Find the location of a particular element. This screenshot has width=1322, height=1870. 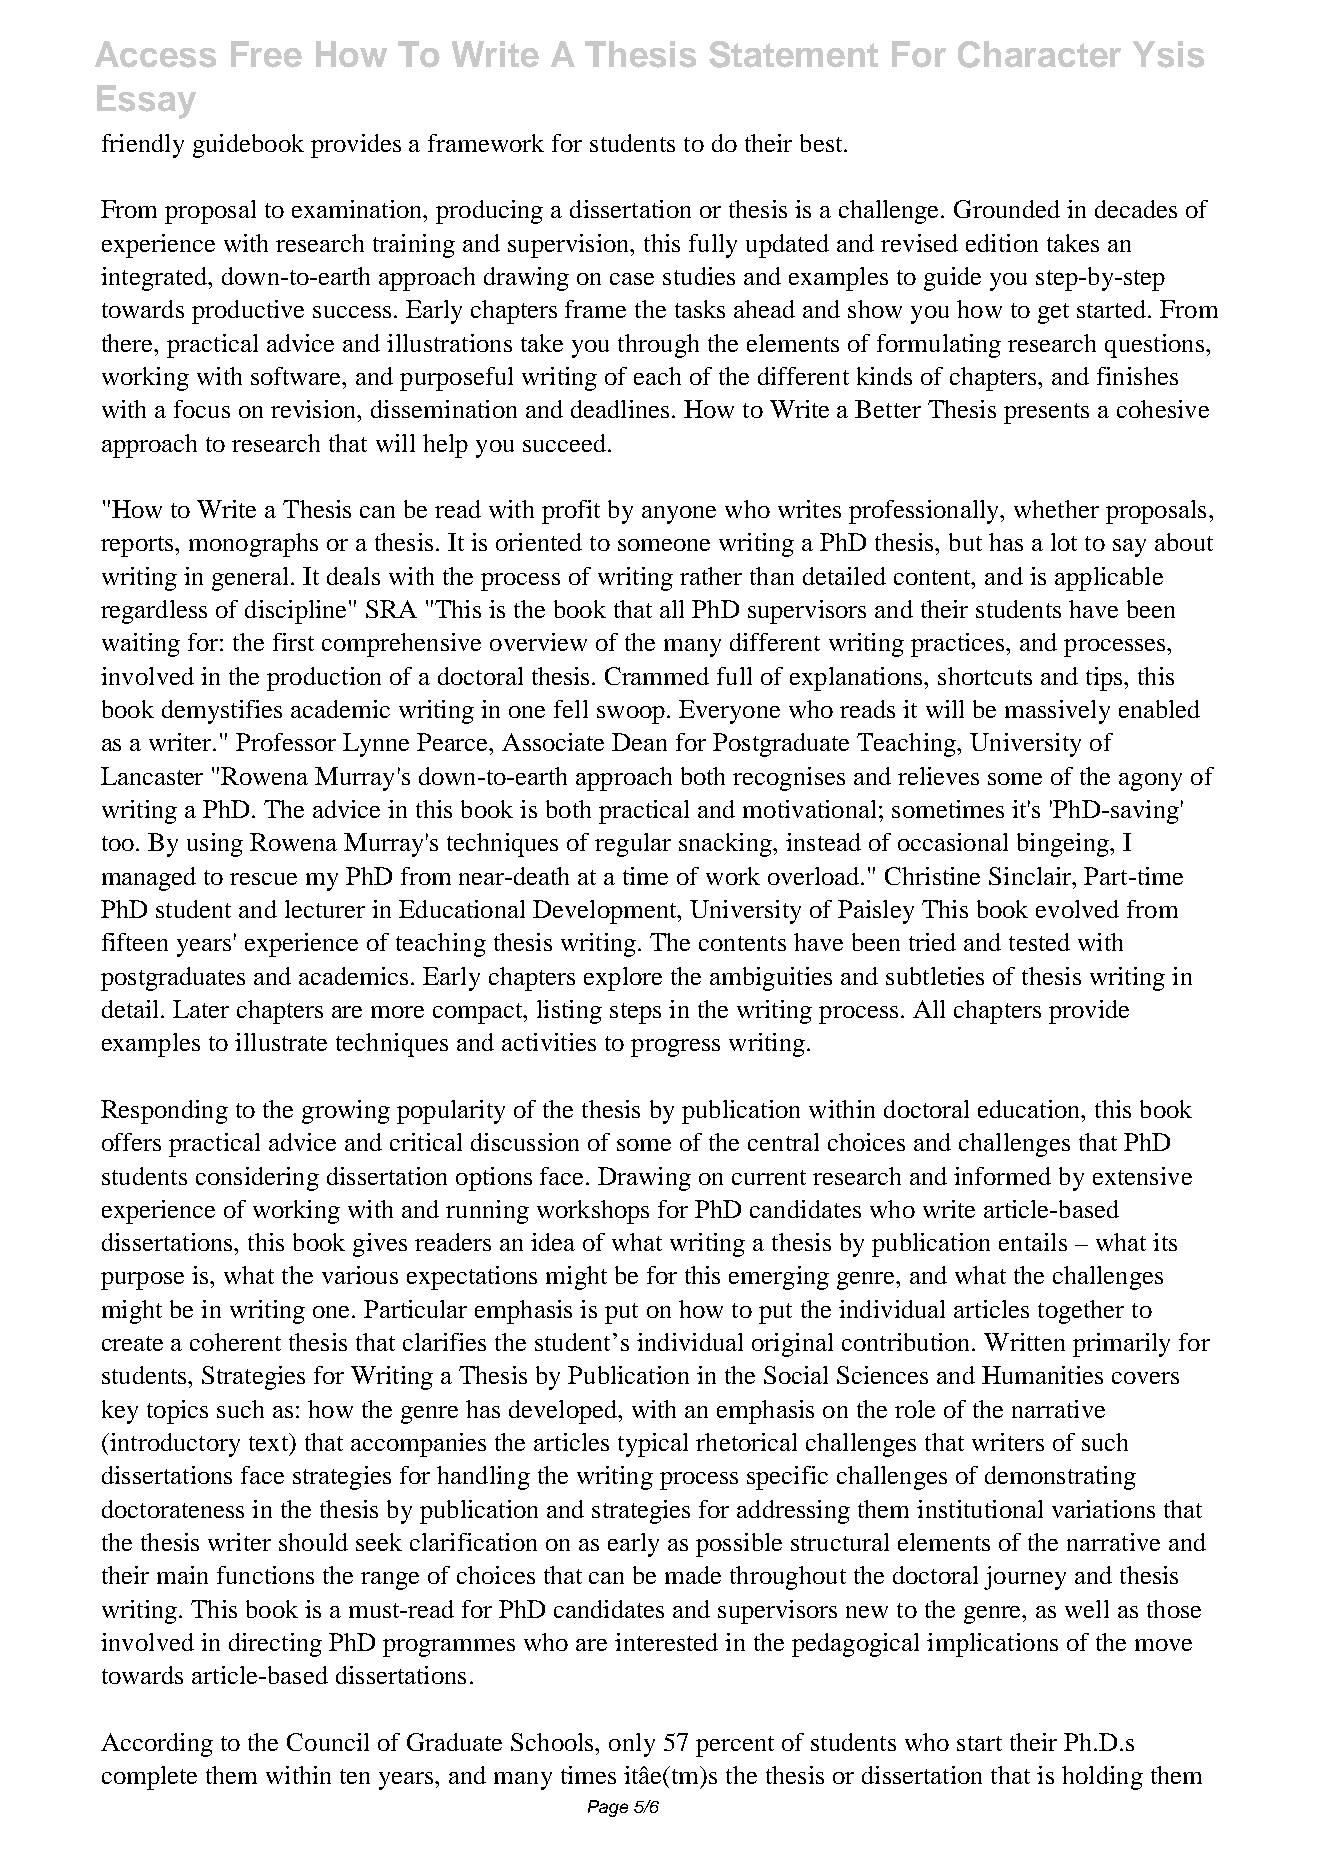

only is located at coordinates (632, 1745).
